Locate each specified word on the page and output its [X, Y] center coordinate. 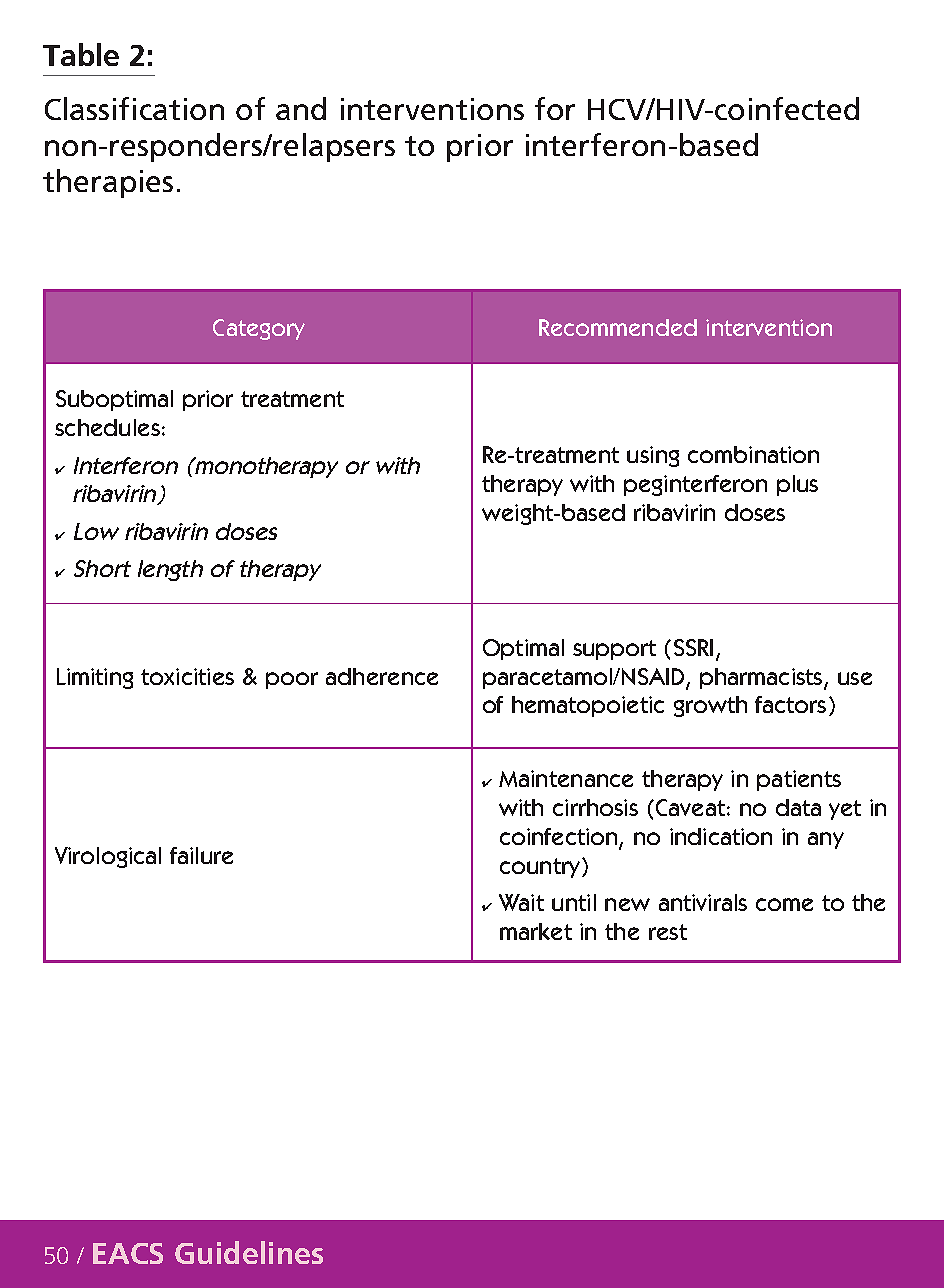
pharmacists [762, 679]
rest [668, 932]
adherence [382, 676]
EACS [128, 1253]
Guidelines [249, 1252]
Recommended [618, 327]
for [555, 108]
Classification [134, 108]
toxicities [187, 676]
